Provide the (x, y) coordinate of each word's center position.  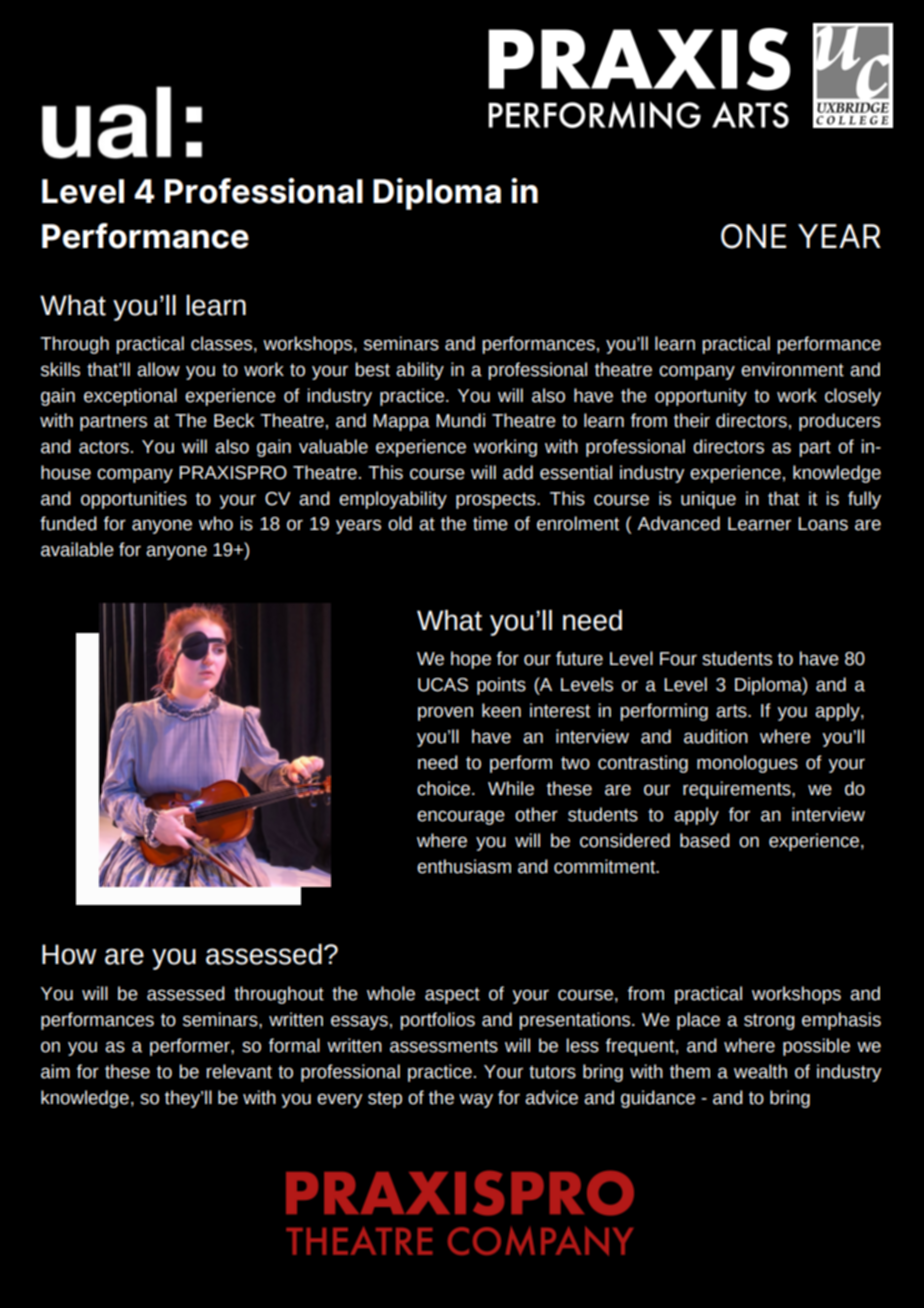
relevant (239, 1071)
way (476, 1100)
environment (792, 369)
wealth (760, 1071)
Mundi (460, 420)
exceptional (130, 397)
